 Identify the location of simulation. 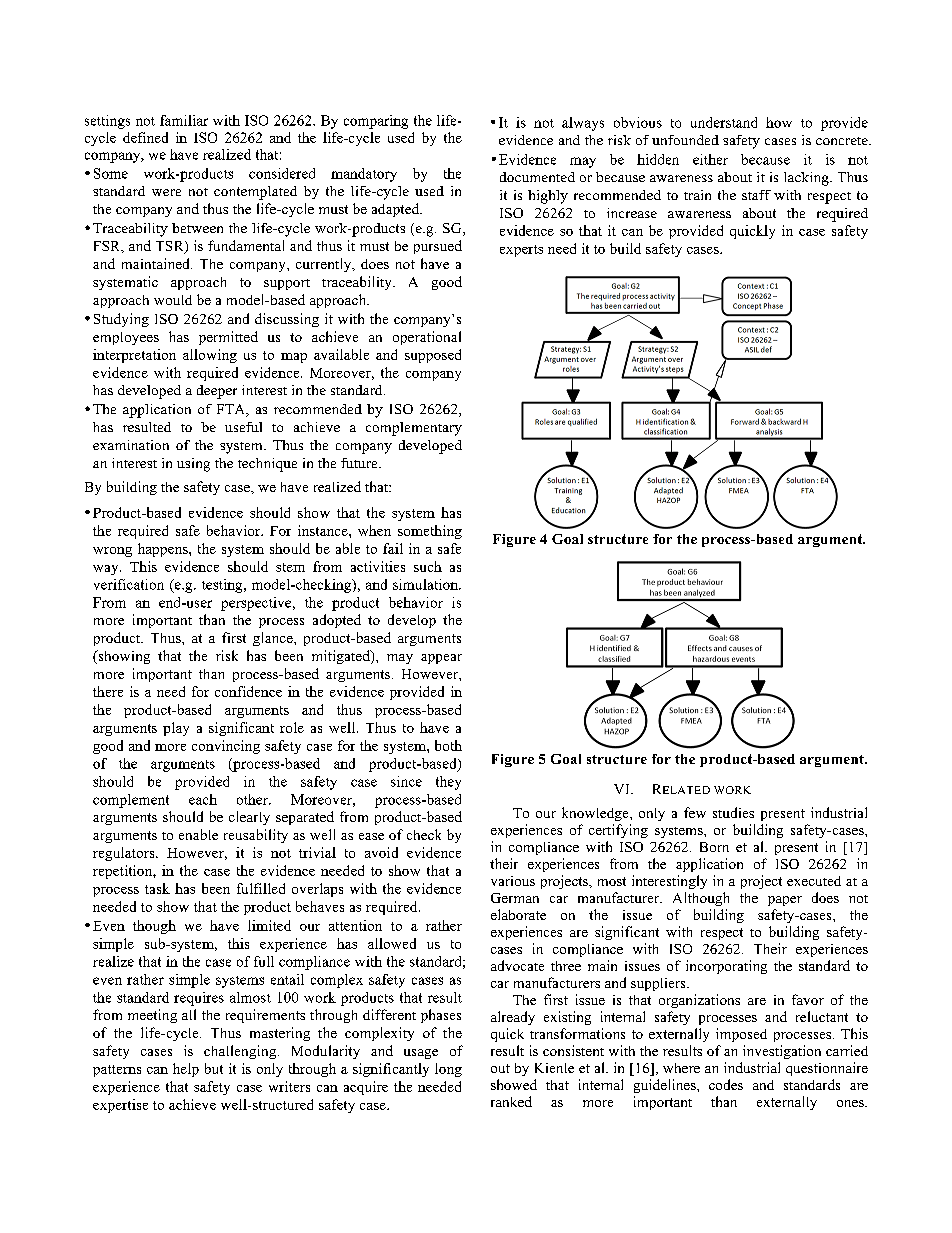
(426, 584).
